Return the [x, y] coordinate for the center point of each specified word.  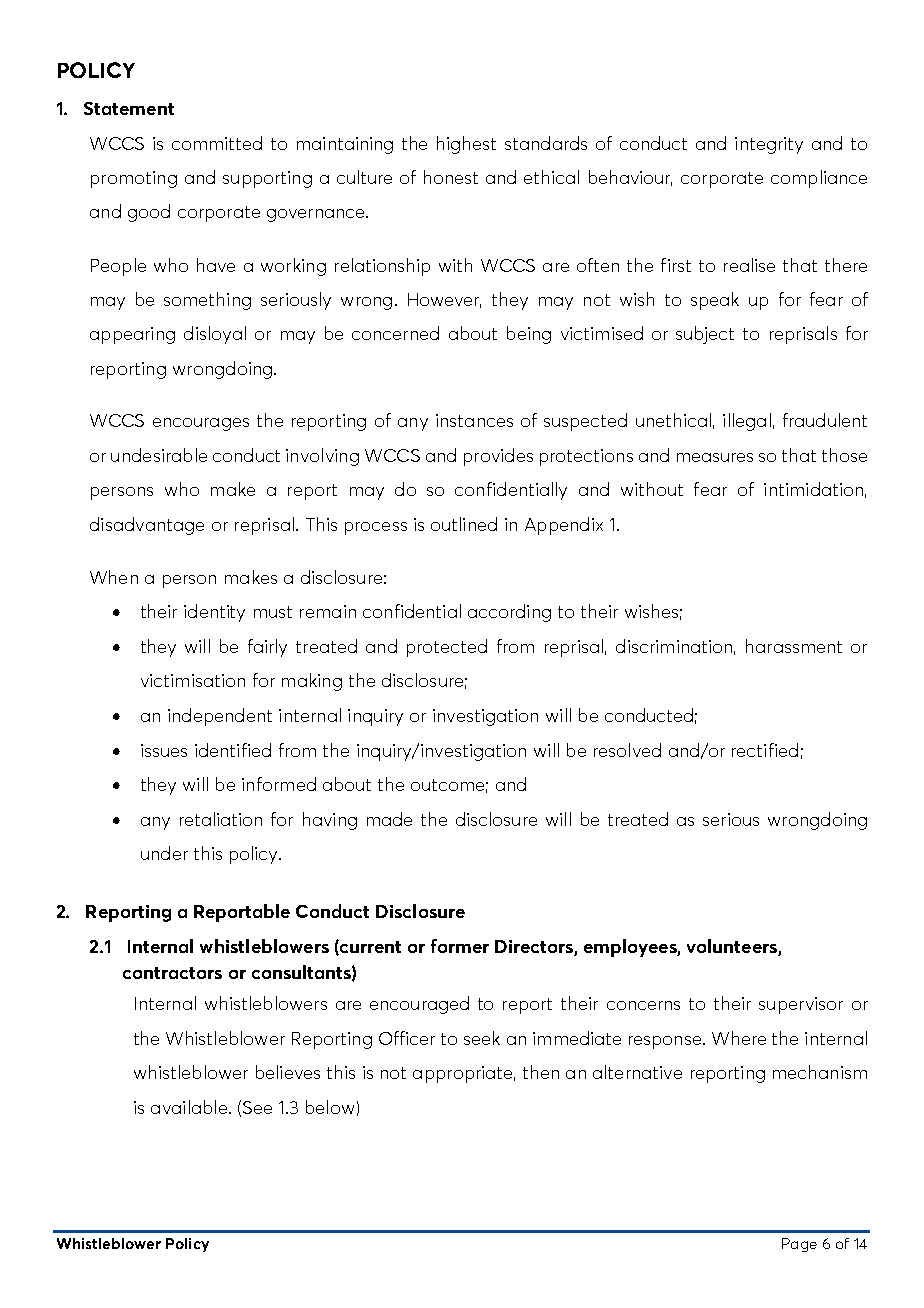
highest [466, 145]
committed [217, 143]
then [541, 1072]
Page [799, 1245]
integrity [769, 145]
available [189, 1107]
